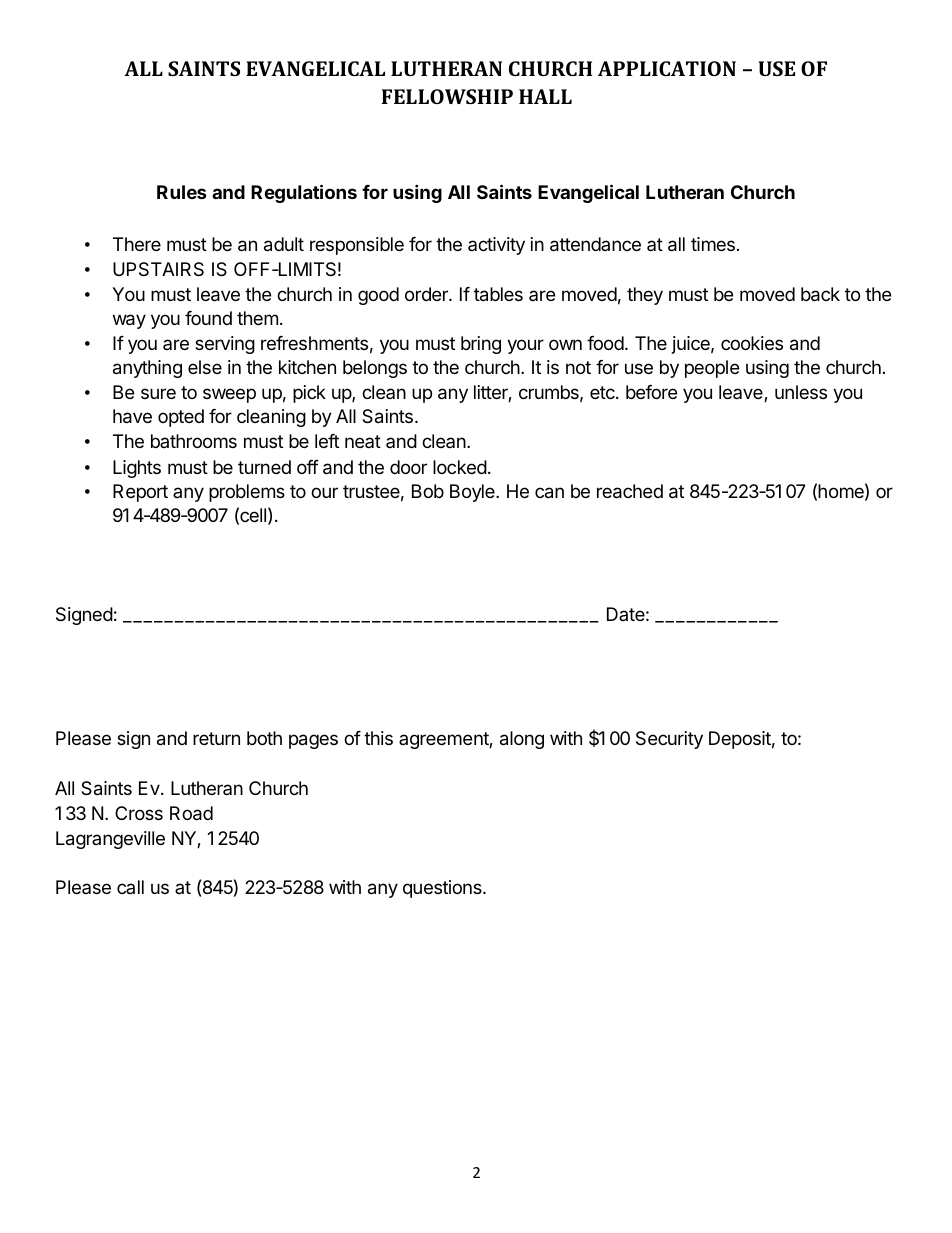 The width and height of the page is (952, 1233). I want to click on Boyle, so click(473, 493).
